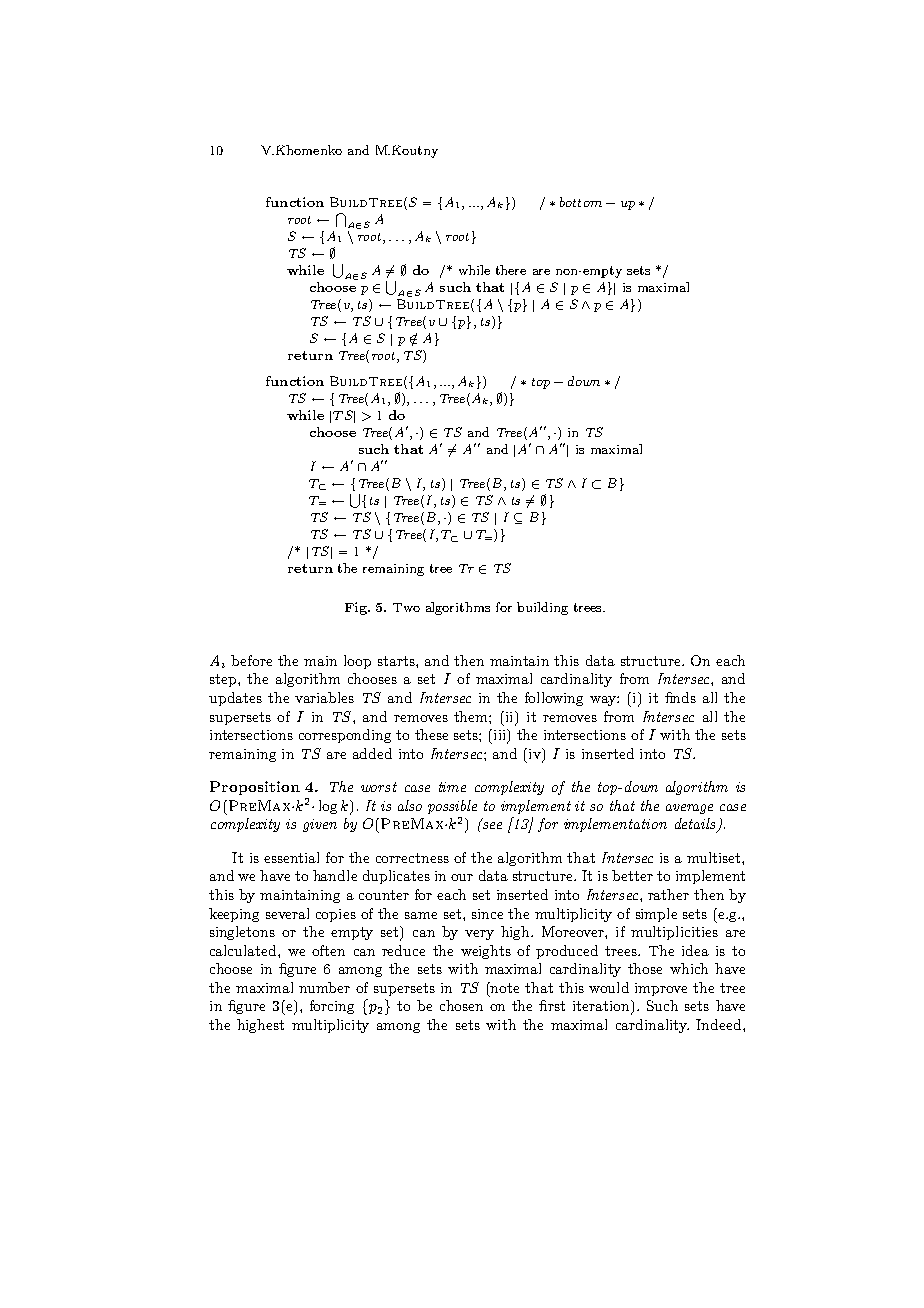 This screenshot has height=1308, width=924. I want to click on starts, so click(397, 661).
